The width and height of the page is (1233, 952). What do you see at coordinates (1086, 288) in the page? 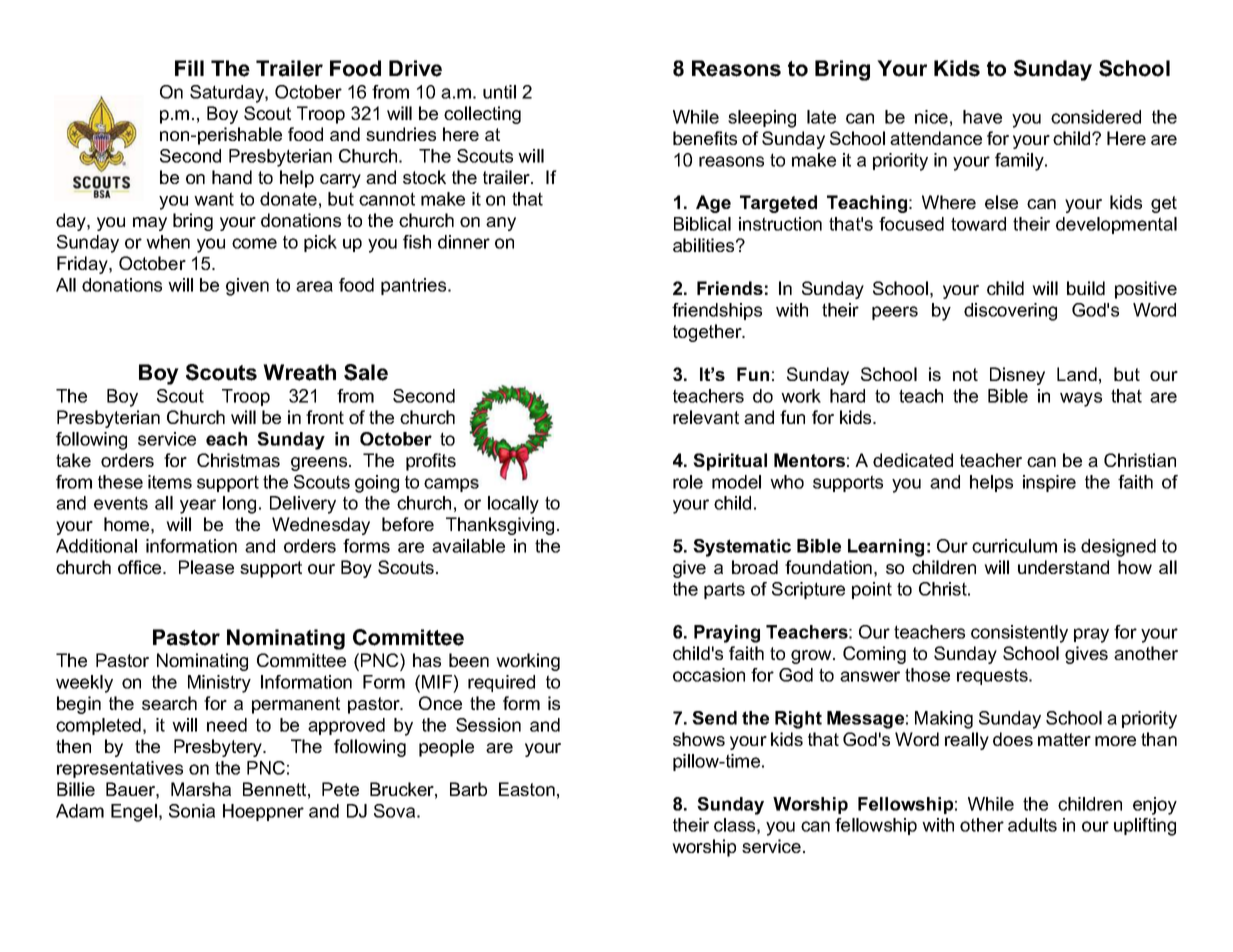
I see `build` at bounding box center [1086, 288].
